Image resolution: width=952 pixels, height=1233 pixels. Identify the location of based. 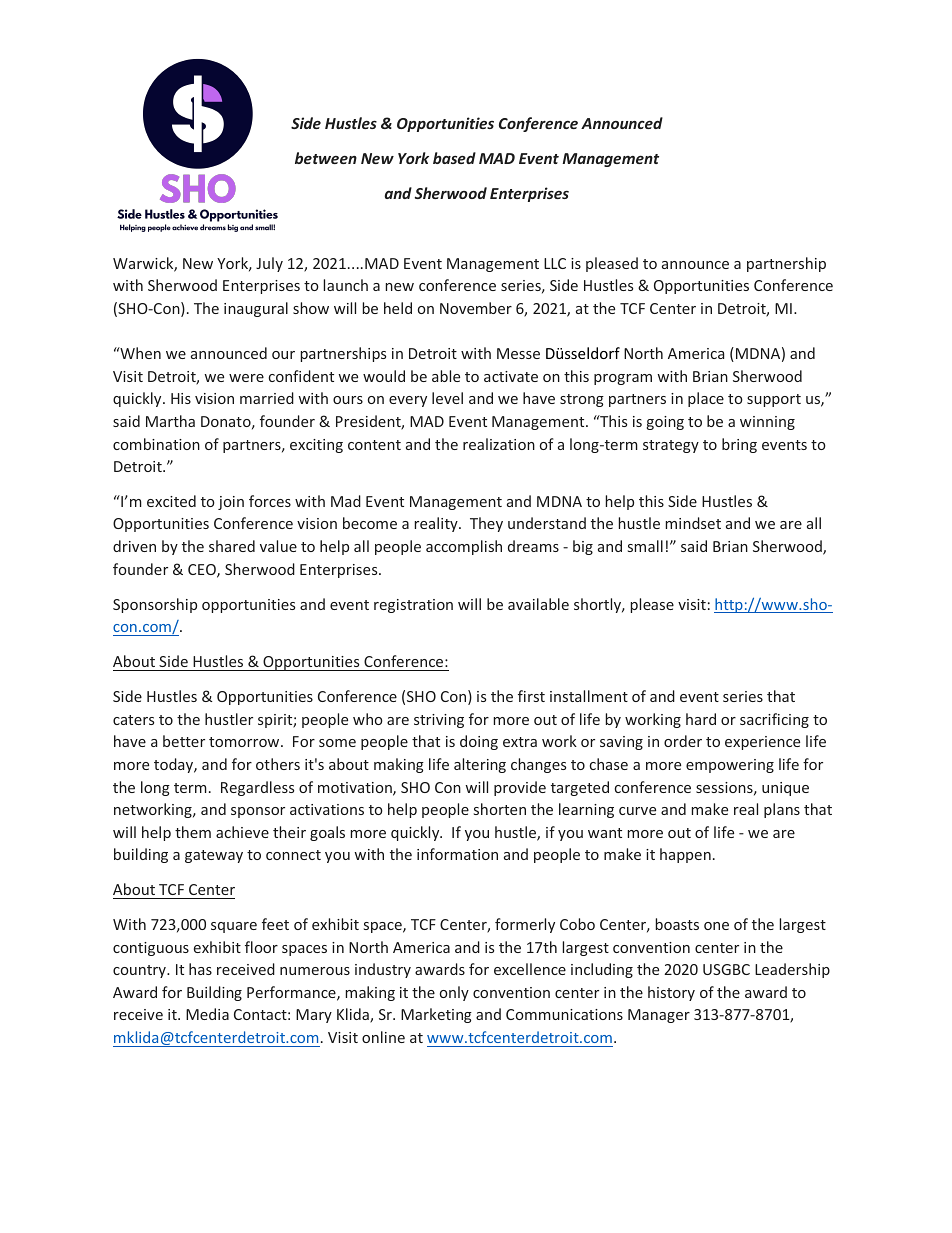
(454, 158).
